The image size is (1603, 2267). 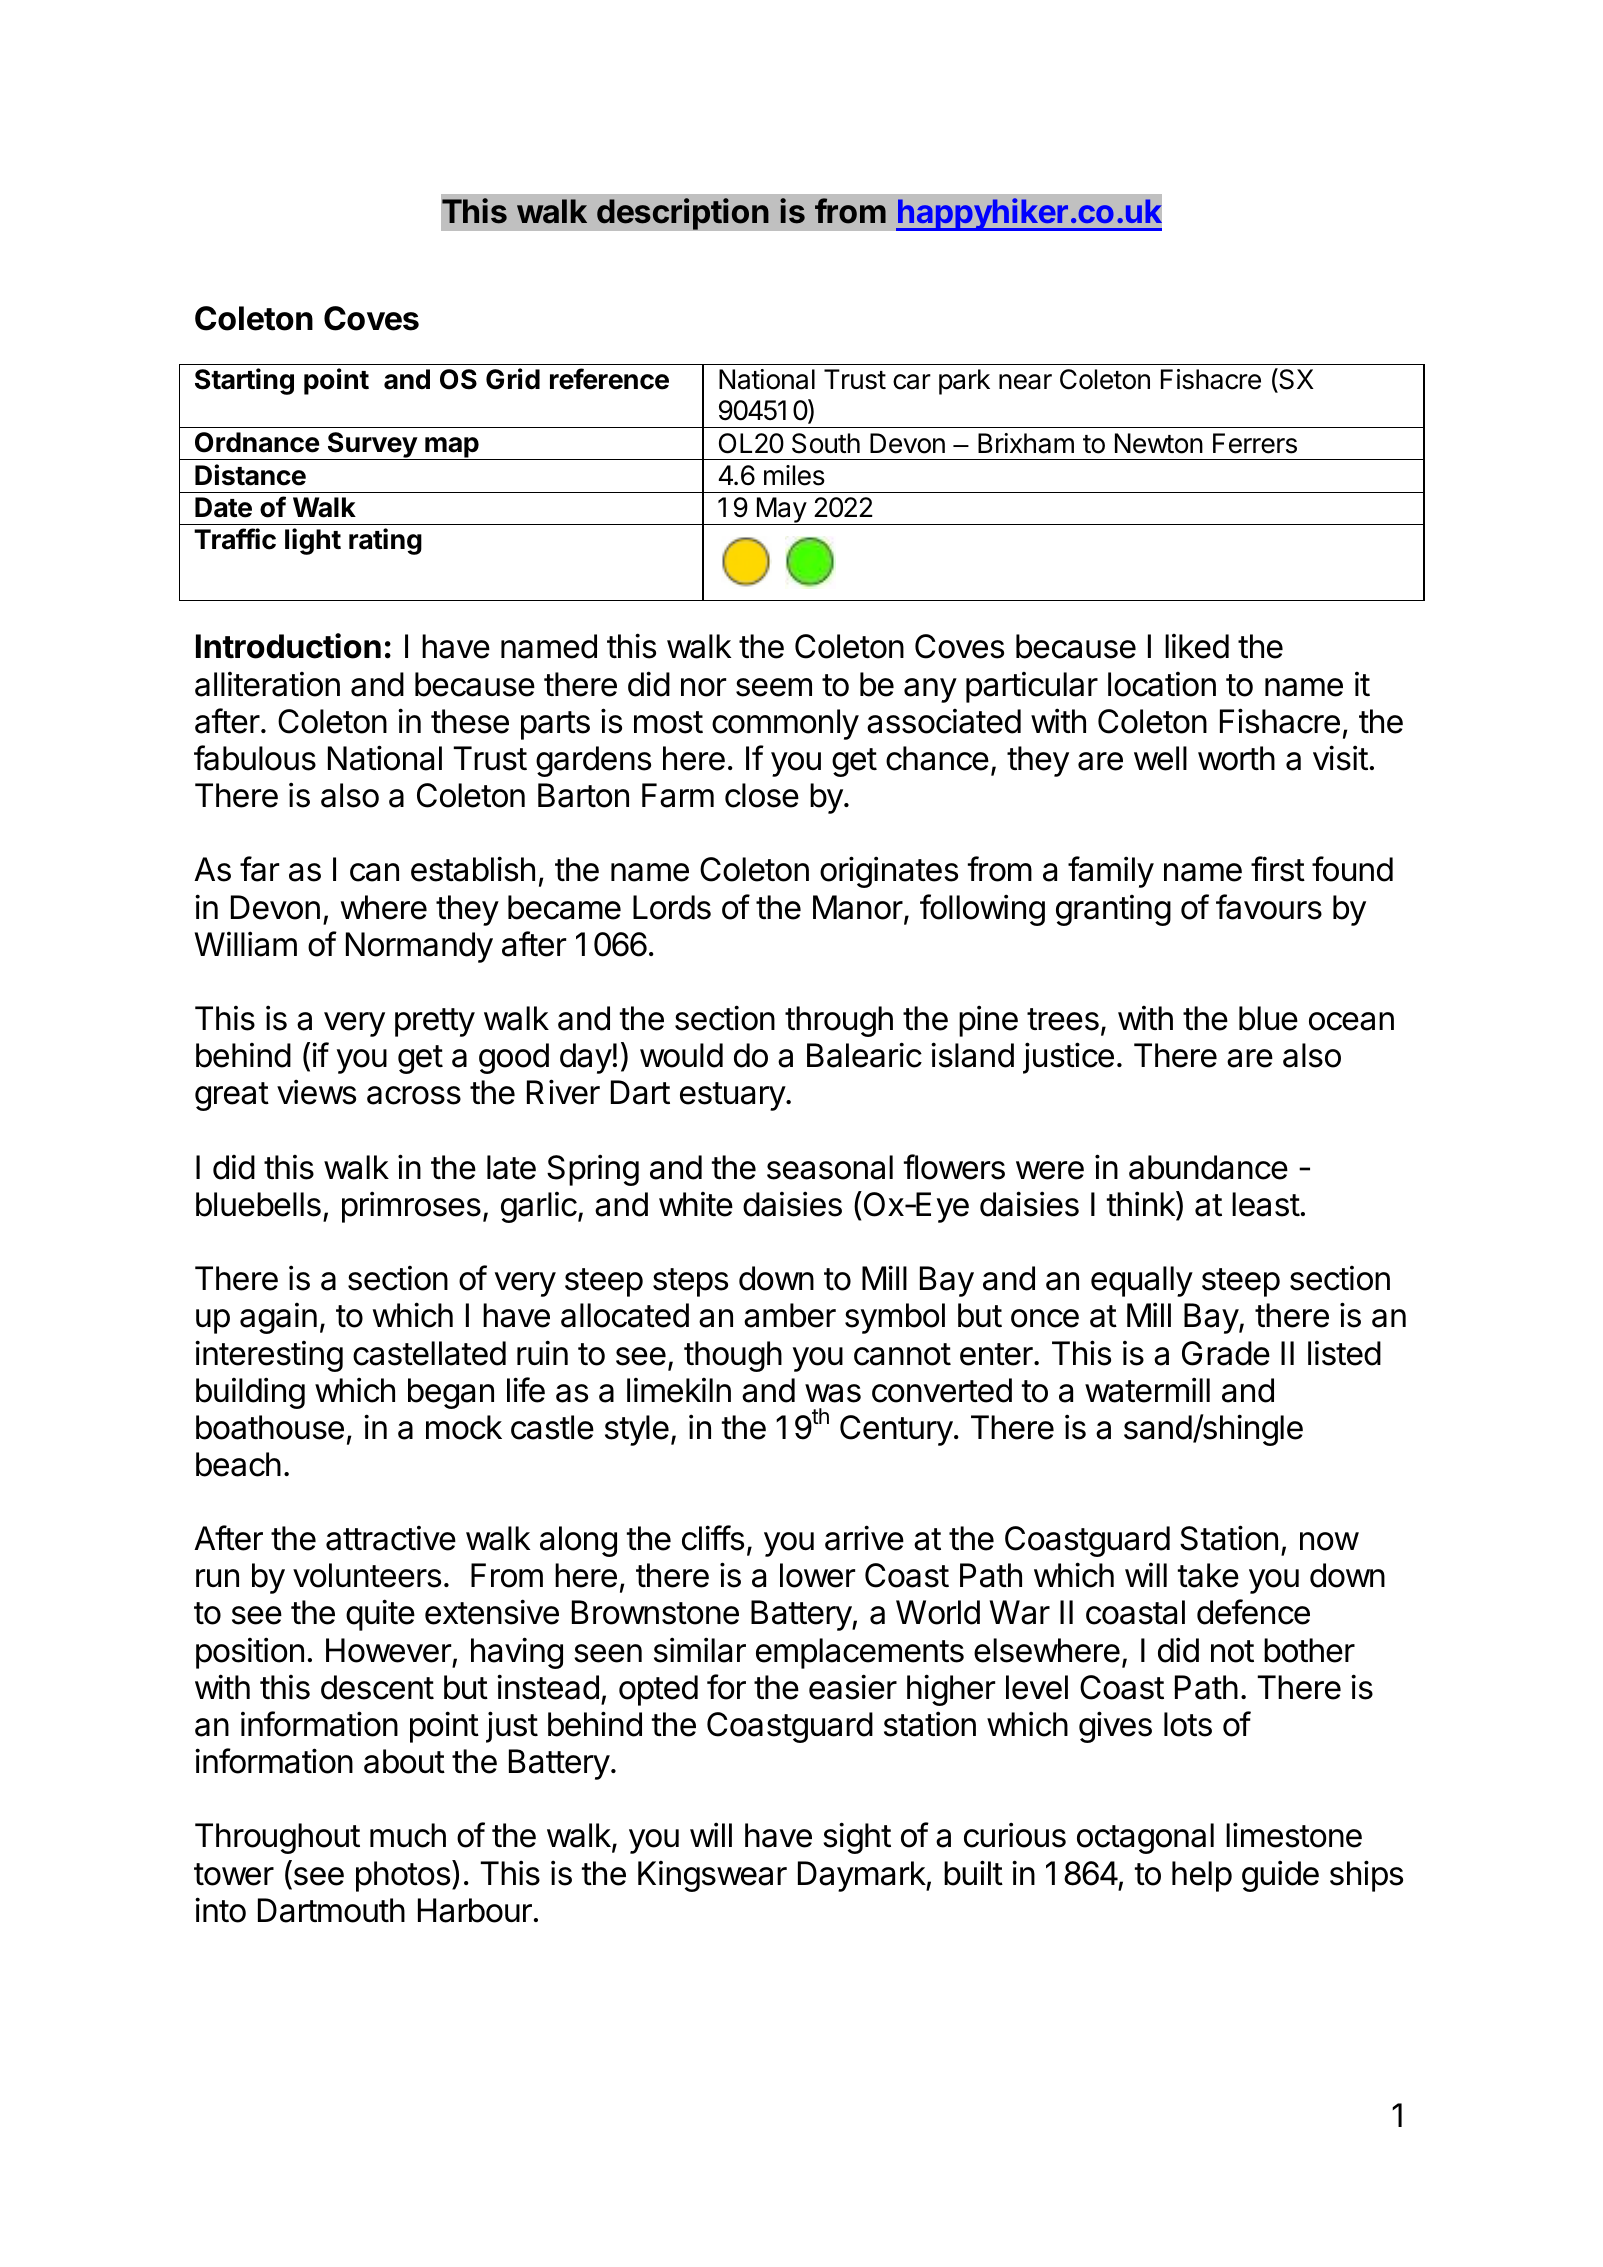 I want to click on photos, so click(x=403, y=1876).
